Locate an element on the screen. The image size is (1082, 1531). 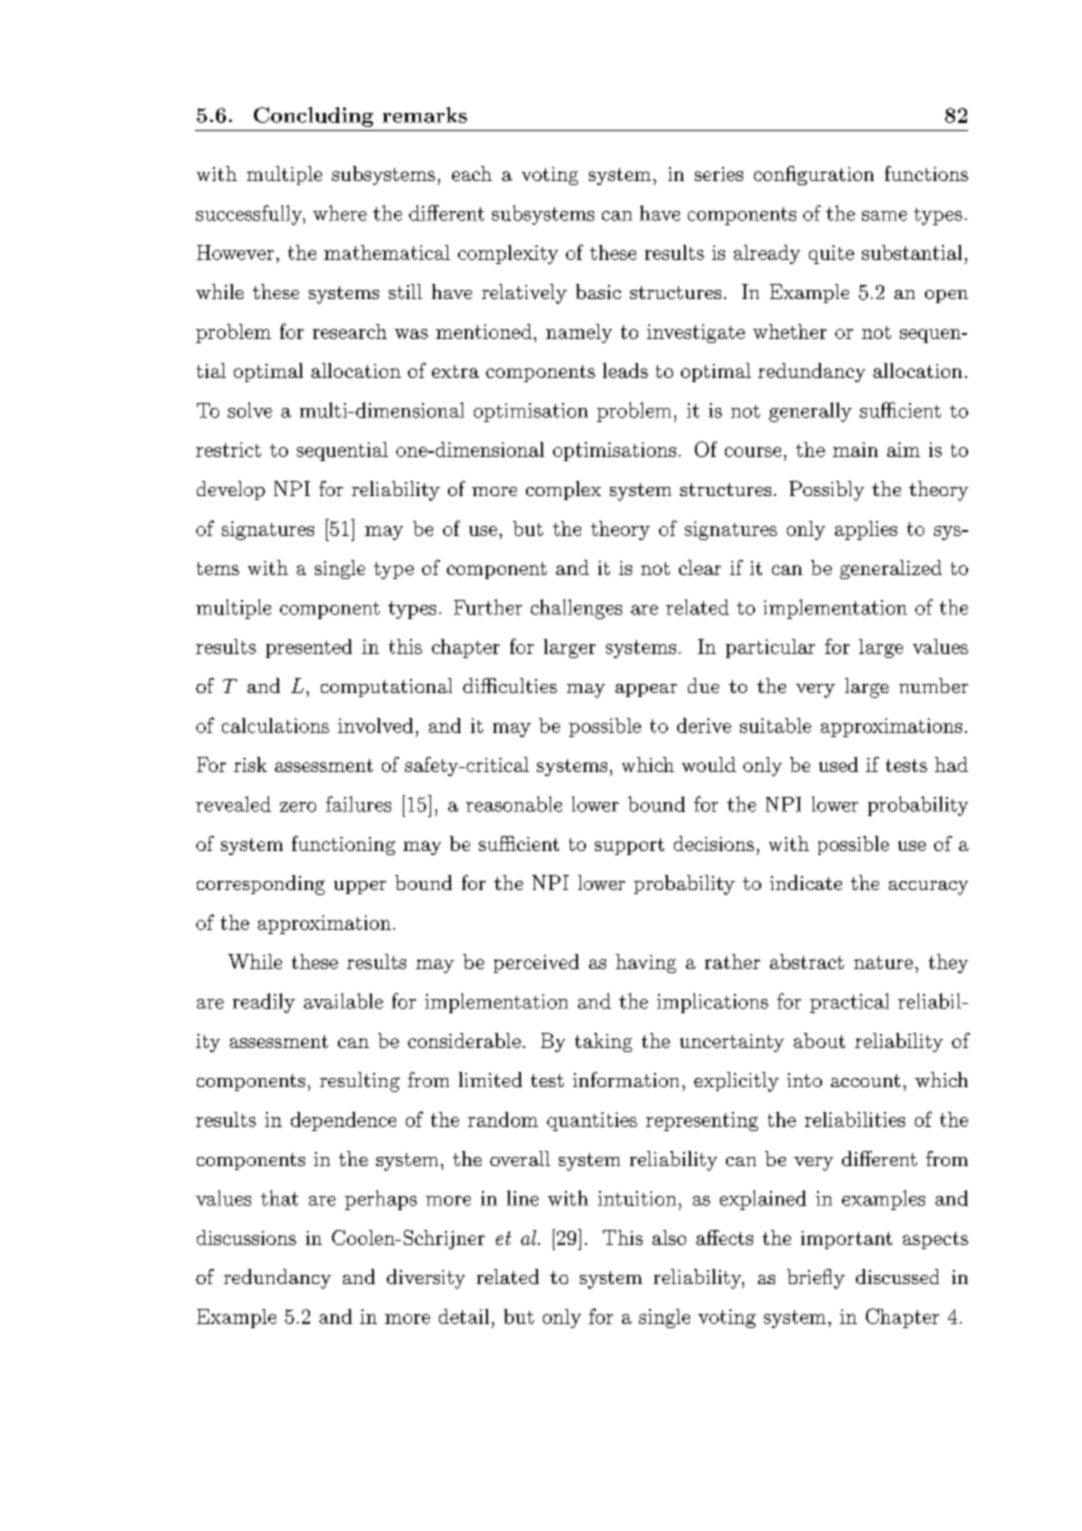
solve is located at coordinates (250, 410).
